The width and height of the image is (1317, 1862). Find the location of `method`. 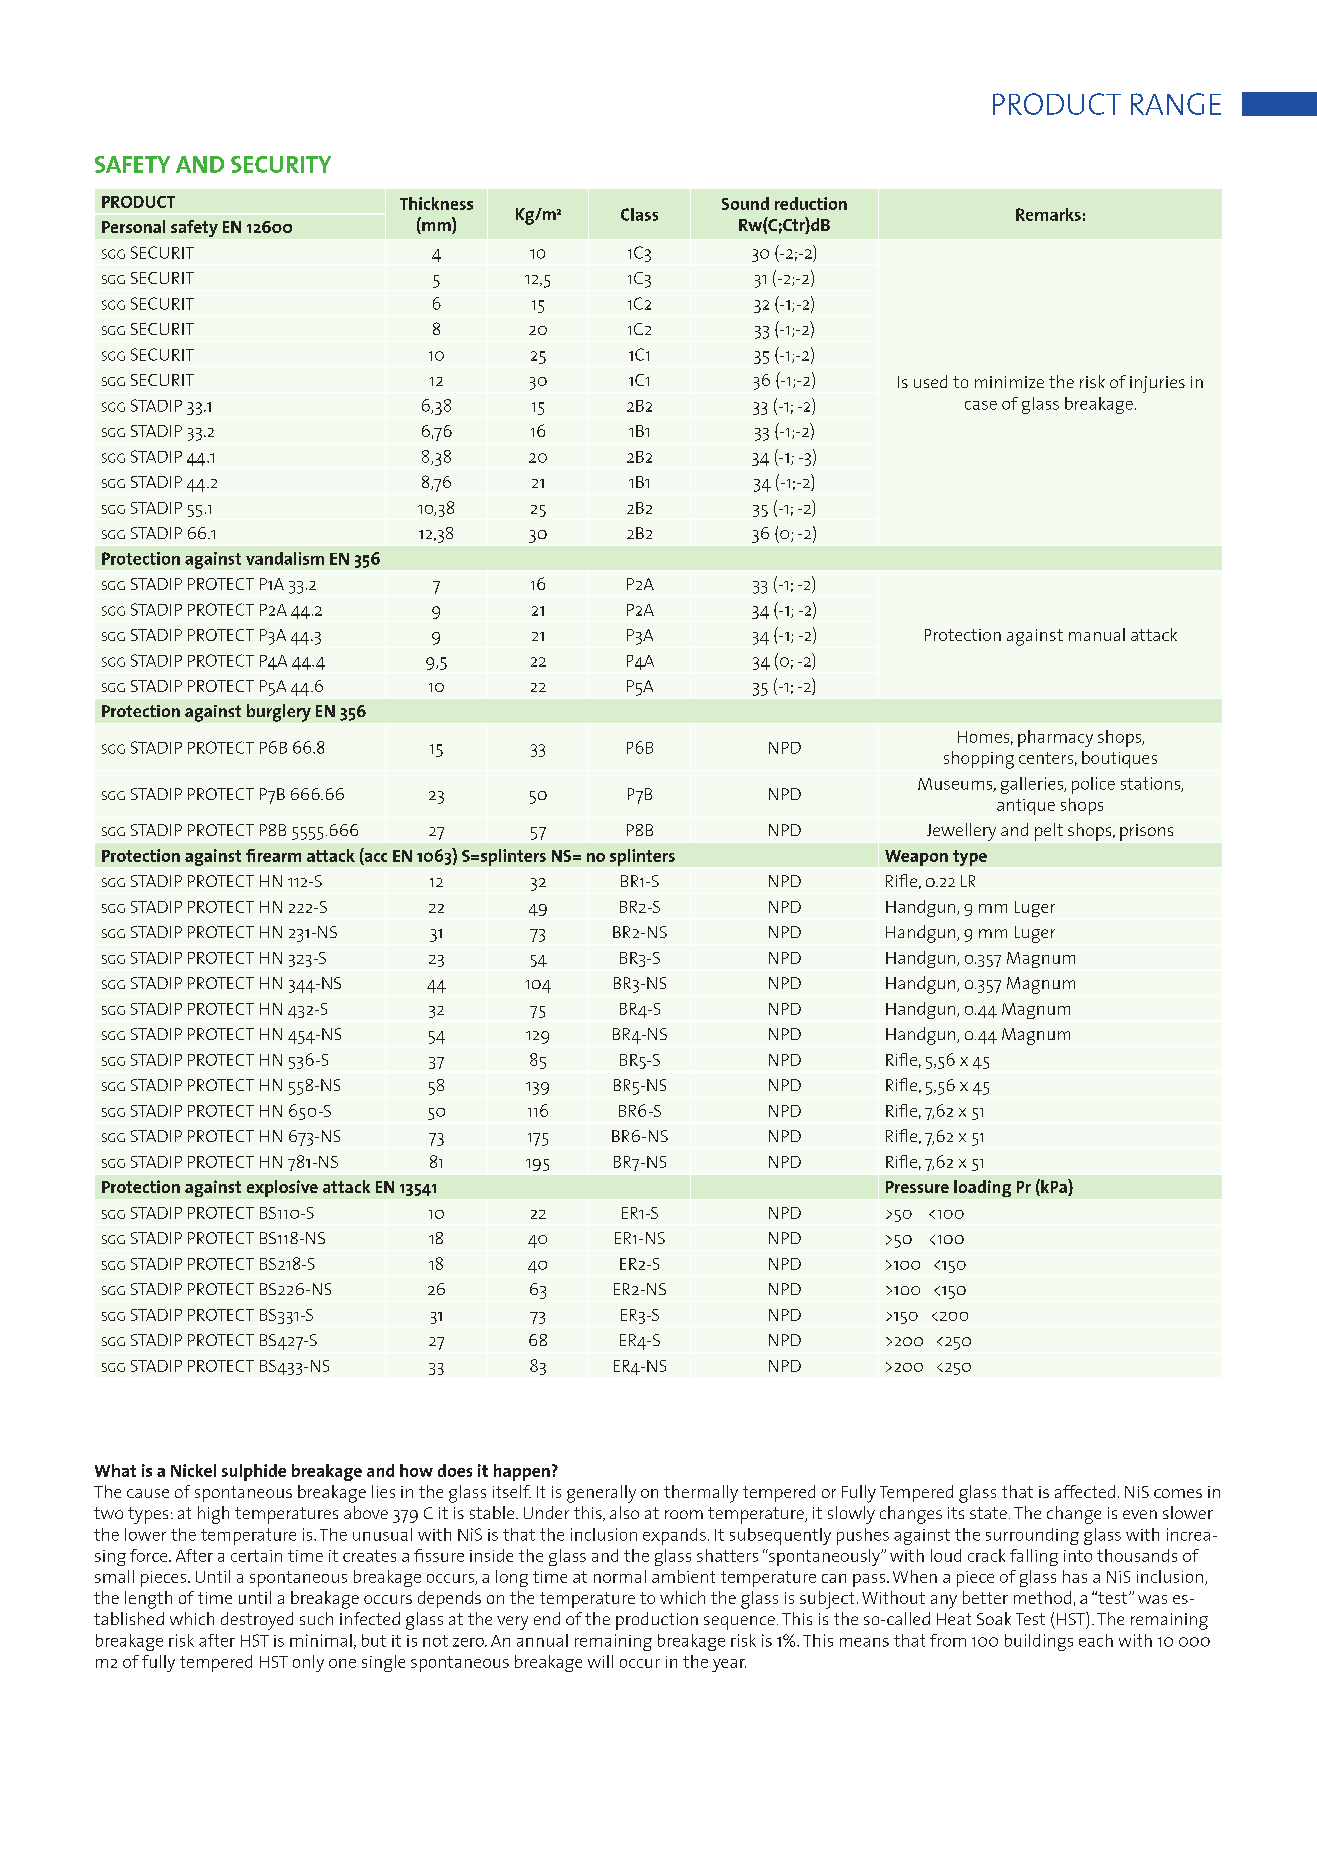

method is located at coordinates (1042, 1597).
